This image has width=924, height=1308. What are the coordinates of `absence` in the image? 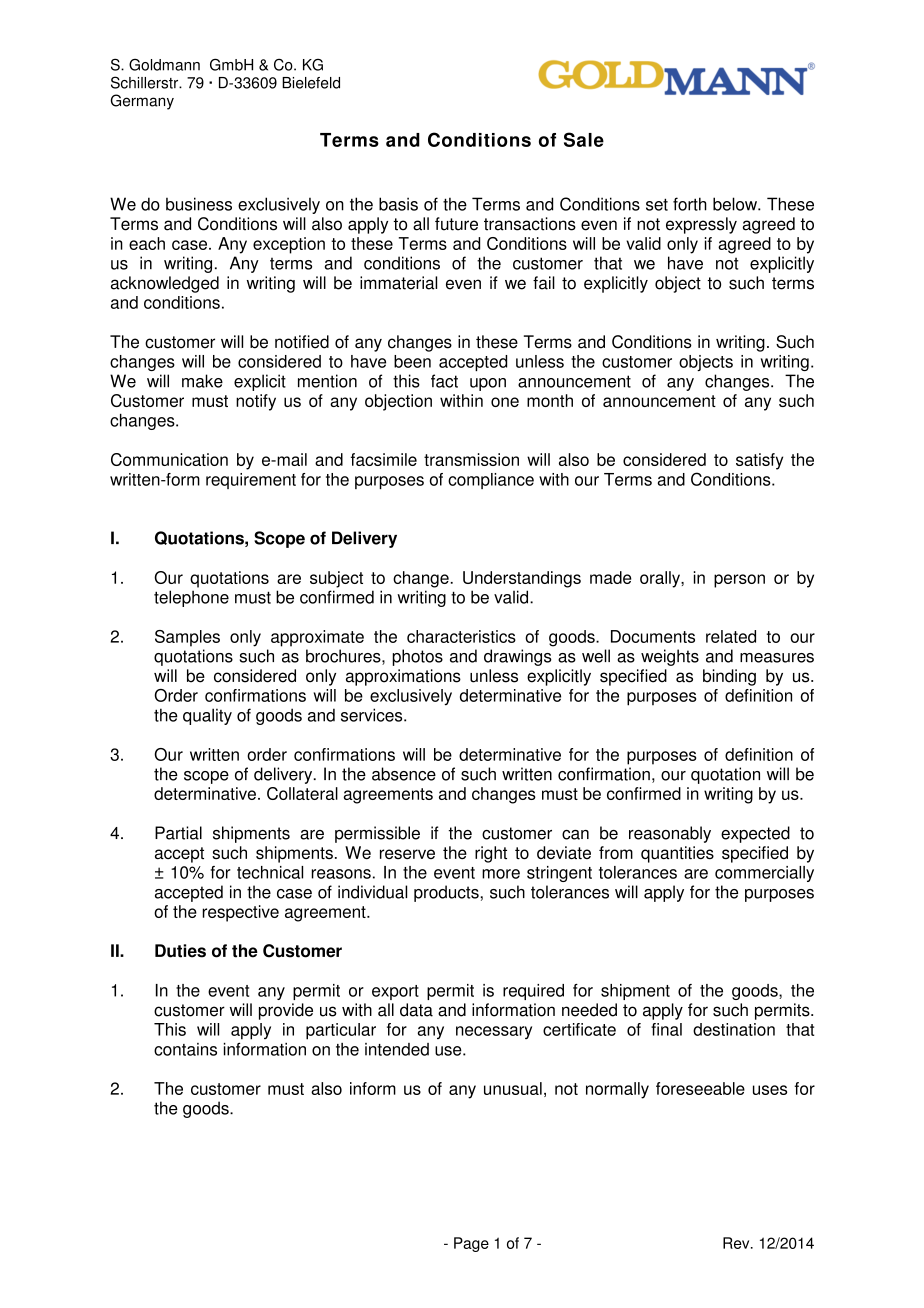 It's located at (404, 774).
